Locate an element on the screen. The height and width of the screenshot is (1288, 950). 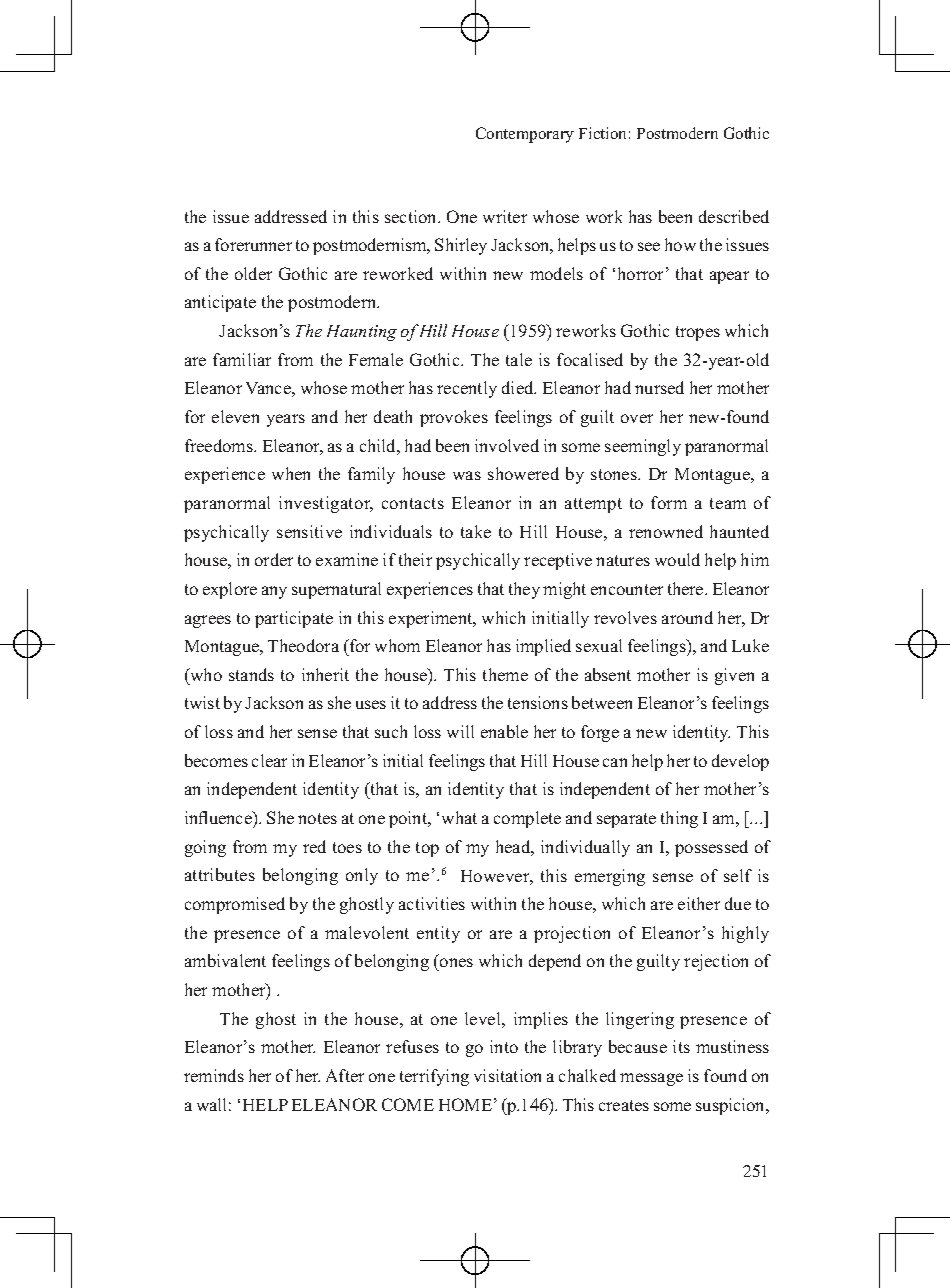
Contemporary is located at coordinates (525, 135).
